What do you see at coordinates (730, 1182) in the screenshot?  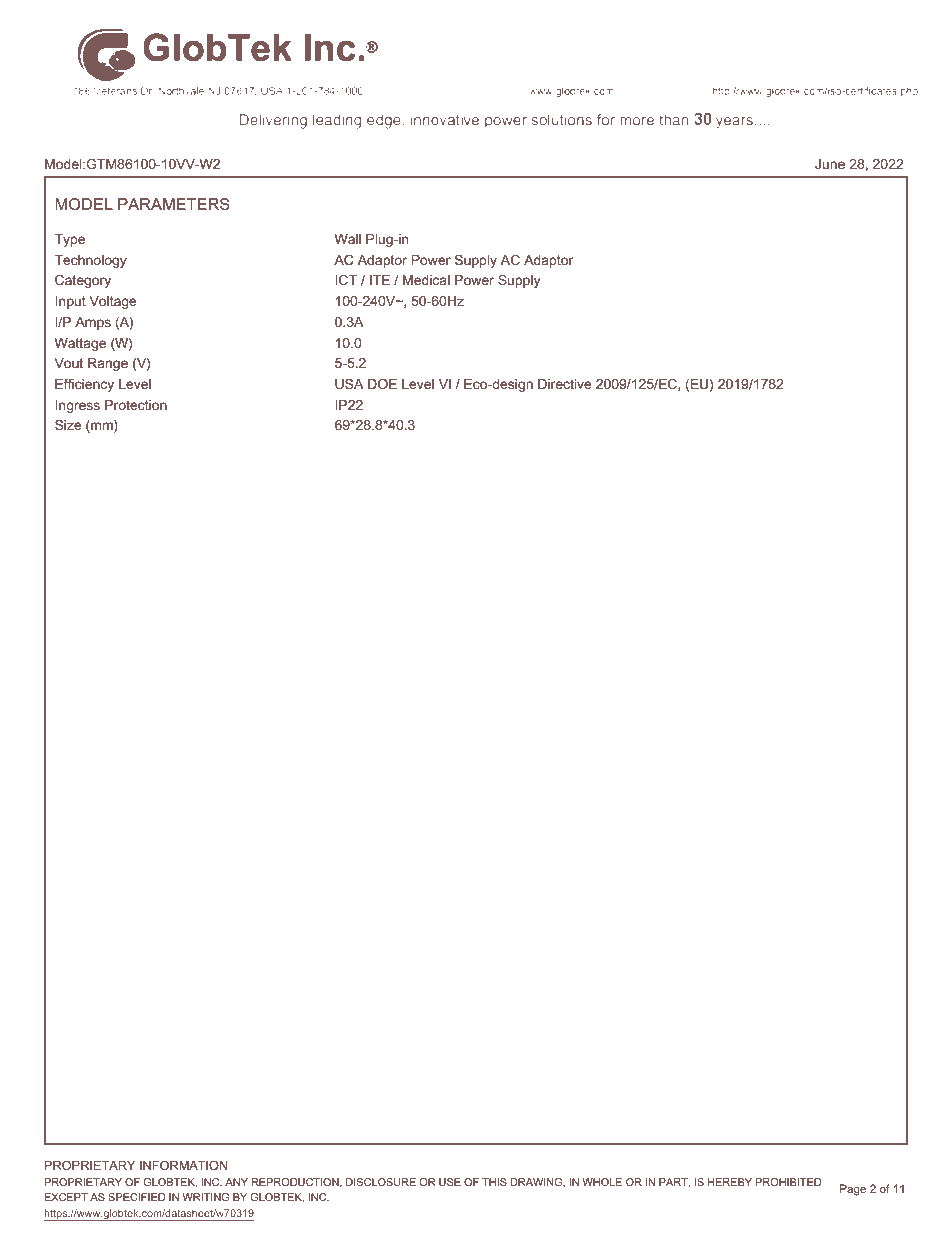 I see `HEREBY` at bounding box center [730, 1182].
